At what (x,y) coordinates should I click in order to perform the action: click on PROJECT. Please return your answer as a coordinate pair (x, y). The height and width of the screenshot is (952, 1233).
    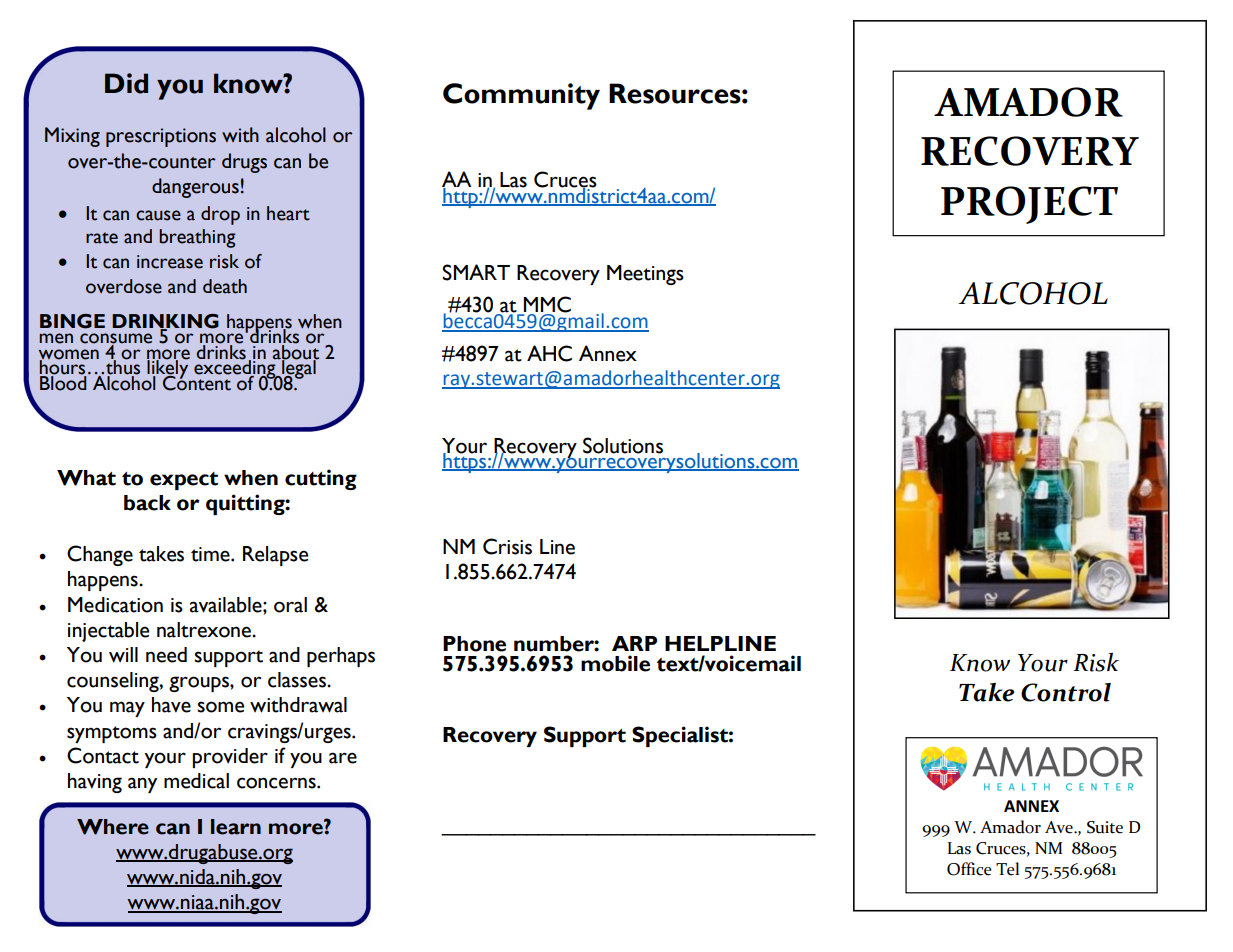
    Looking at the image, I should click on (1029, 205).
